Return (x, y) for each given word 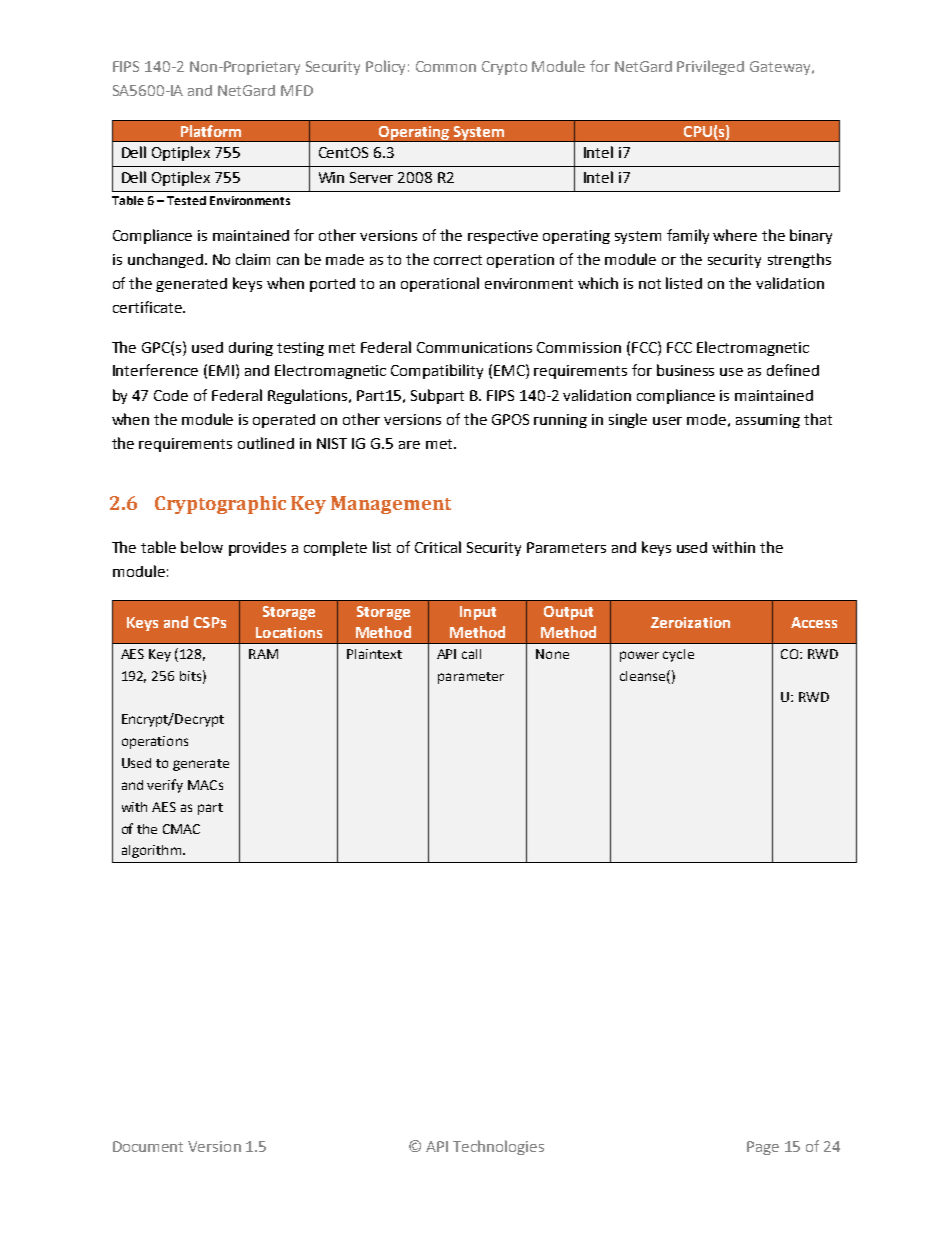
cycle (678, 655)
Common (446, 66)
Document (148, 1146)
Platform (211, 131)
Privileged (710, 67)
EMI (221, 370)
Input (478, 613)
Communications (474, 347)
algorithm (151, 851)
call (471, 654)
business (685, 370)
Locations (289, 632)
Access (814, 622)
